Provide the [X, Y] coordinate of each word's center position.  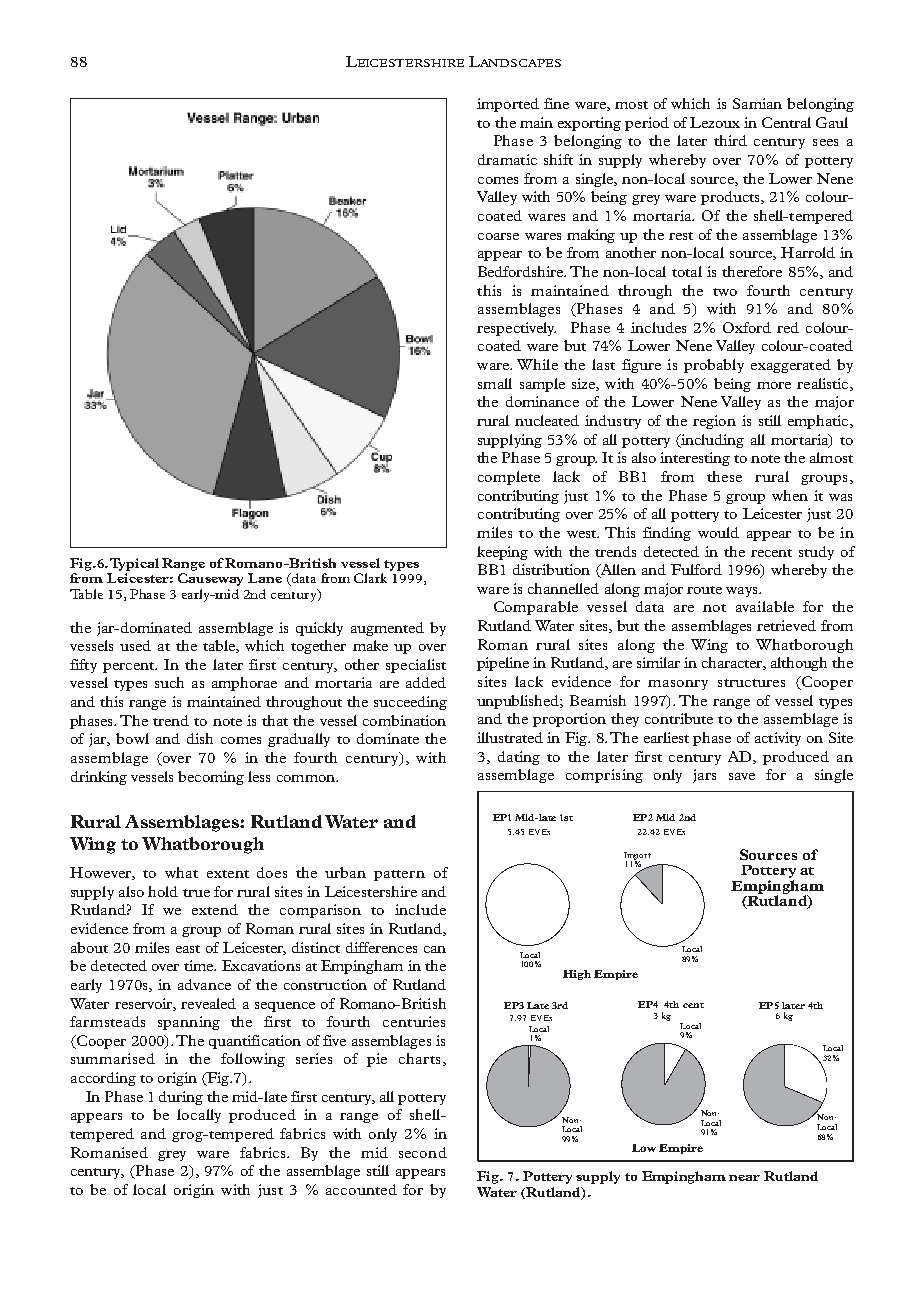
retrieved [786, 625]
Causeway [210, 579]
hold [163, 891]
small [495, 383]
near [744, 1178]
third [730, 140]
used [135, 645]
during [181, 1098]
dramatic [507, 159]
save [742, 776]
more [774, 385]
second [423, 1152]
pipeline [503, 664]
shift [558, 159]
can [435, 949]
